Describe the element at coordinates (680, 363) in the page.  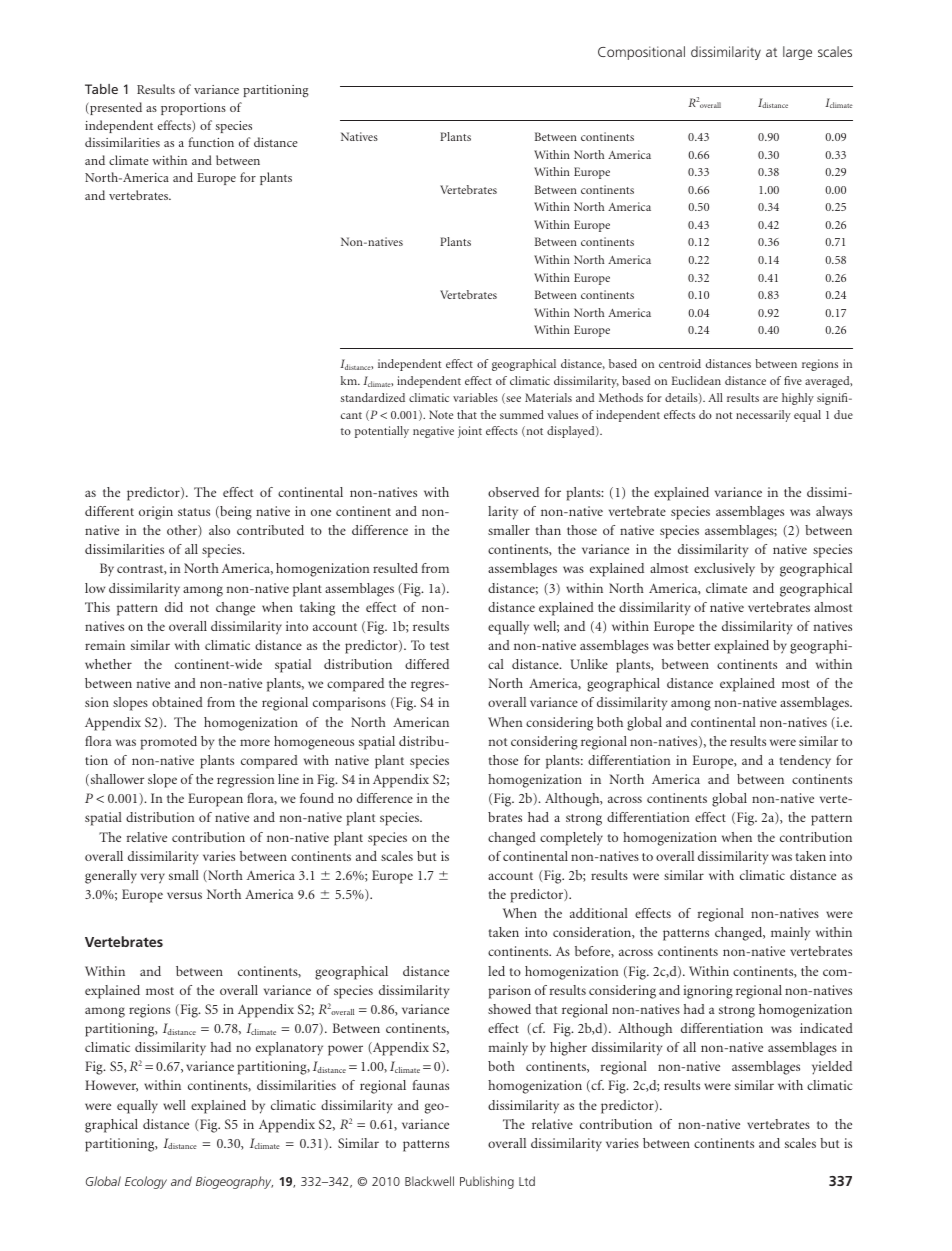
I see `centroid` at that location.
